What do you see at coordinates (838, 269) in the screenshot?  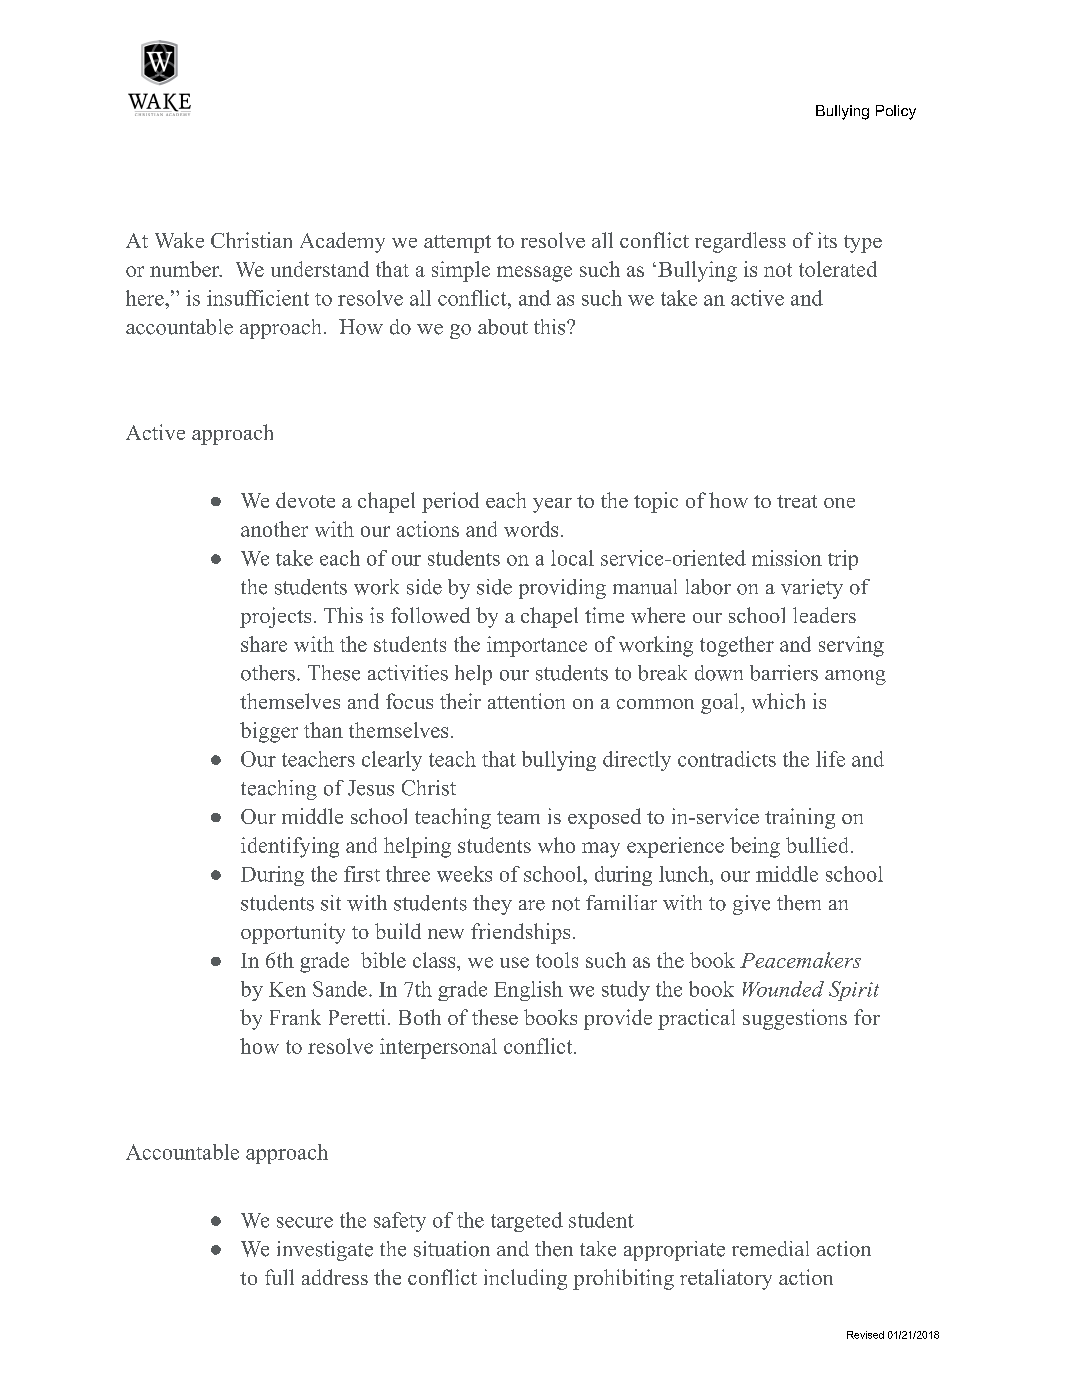 I see `tolerated` at bounding box center [838, 269].
